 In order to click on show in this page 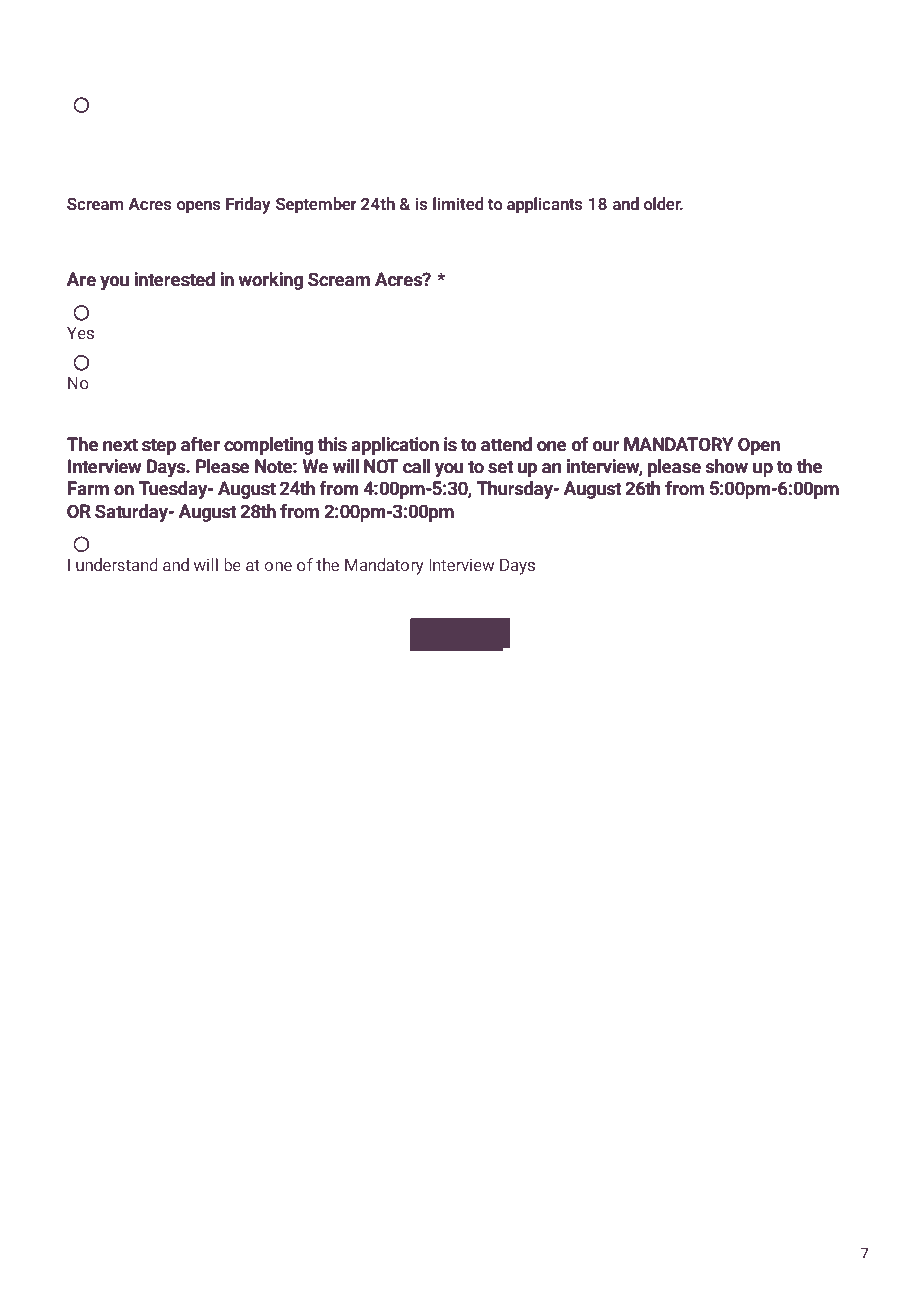, I will do `click(727, 466)`.
